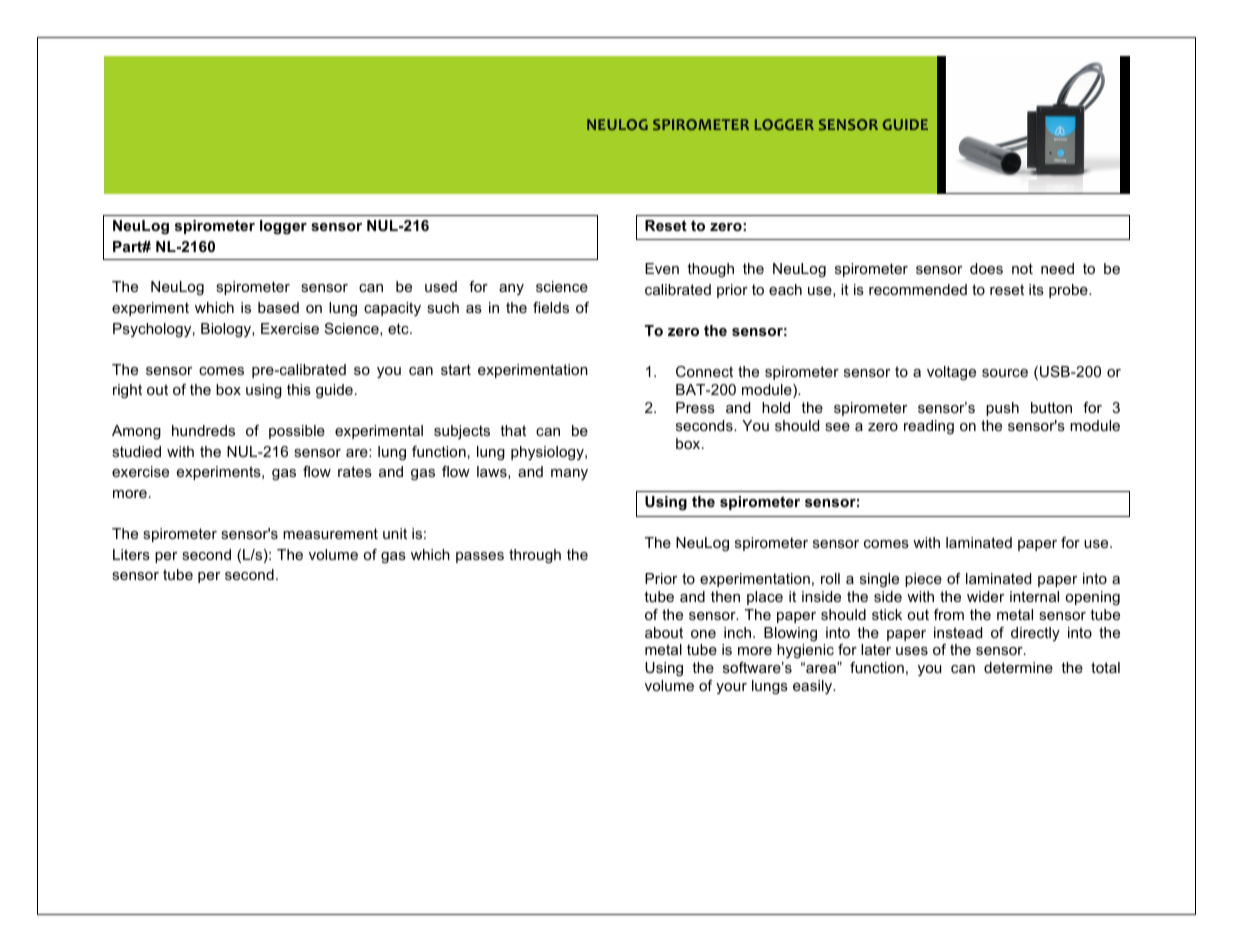 Image resolution: width=1233 pixels, height=952 pixels. Describe the element at coordinates (131, 554) in the image. I see `Liters` at that location.
